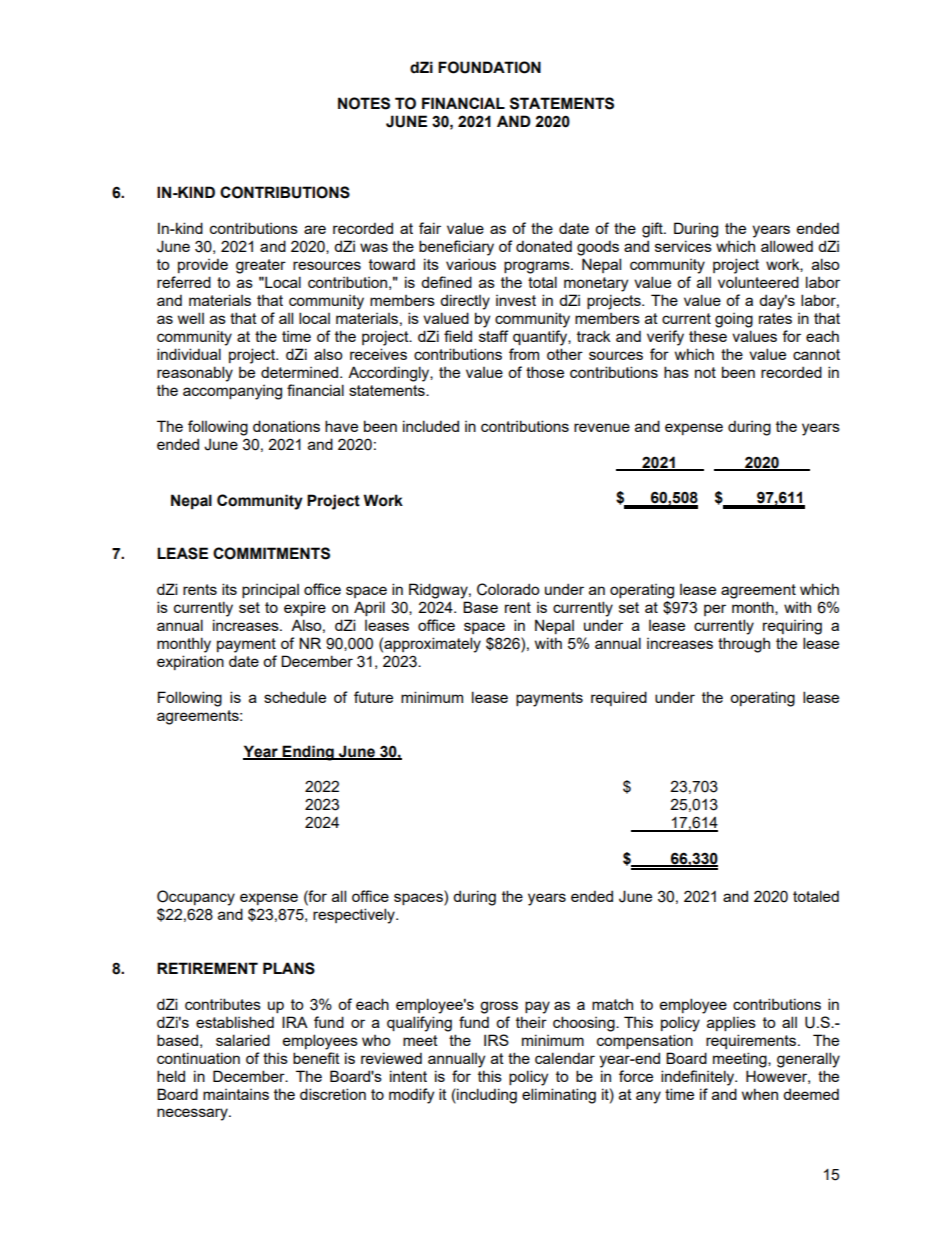 Image resolution: width=952 pixels, height=1233 pixels. I want to click on when, so click(760, 1094).
